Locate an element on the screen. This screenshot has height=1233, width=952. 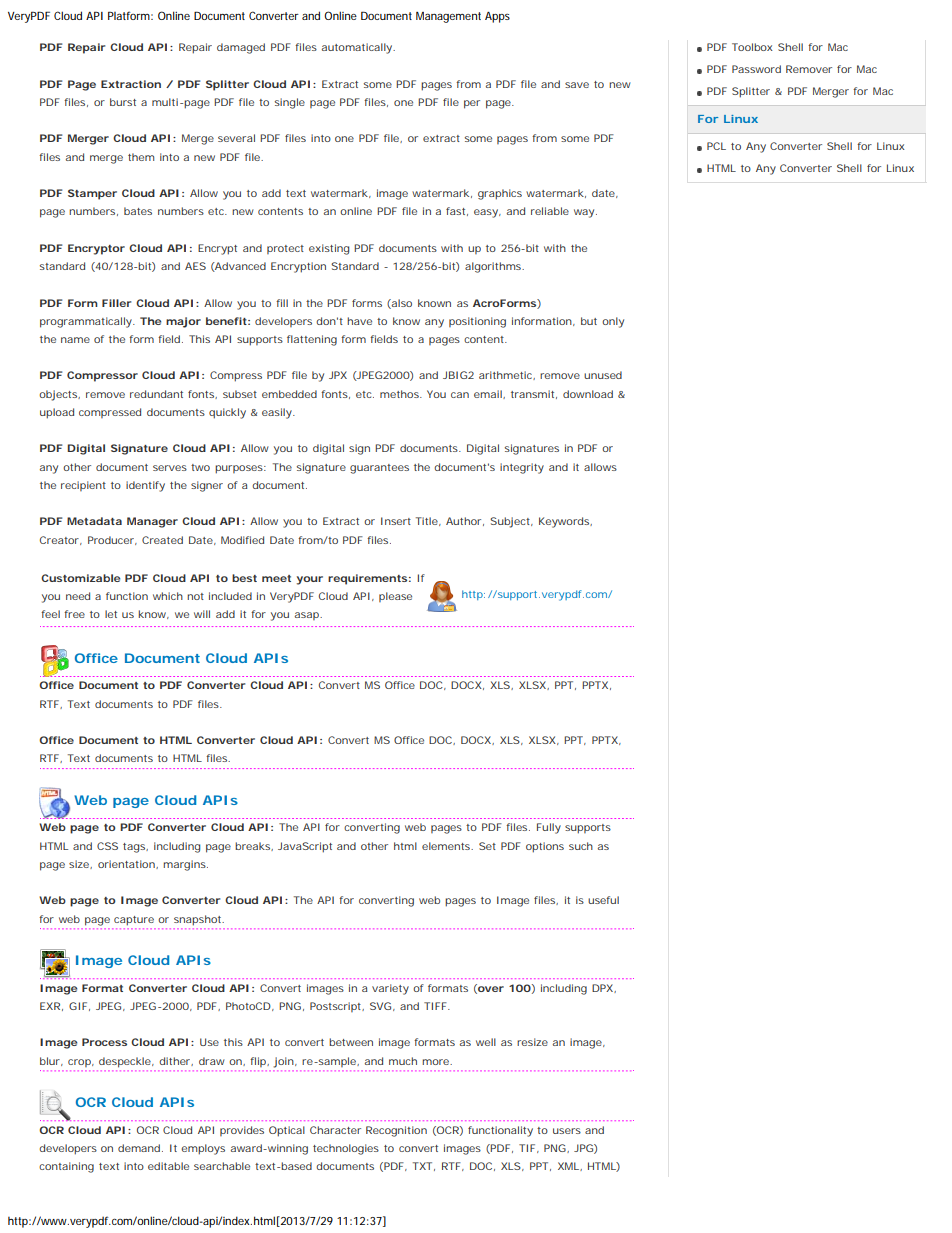
please is located at coordinates (395, 597).
